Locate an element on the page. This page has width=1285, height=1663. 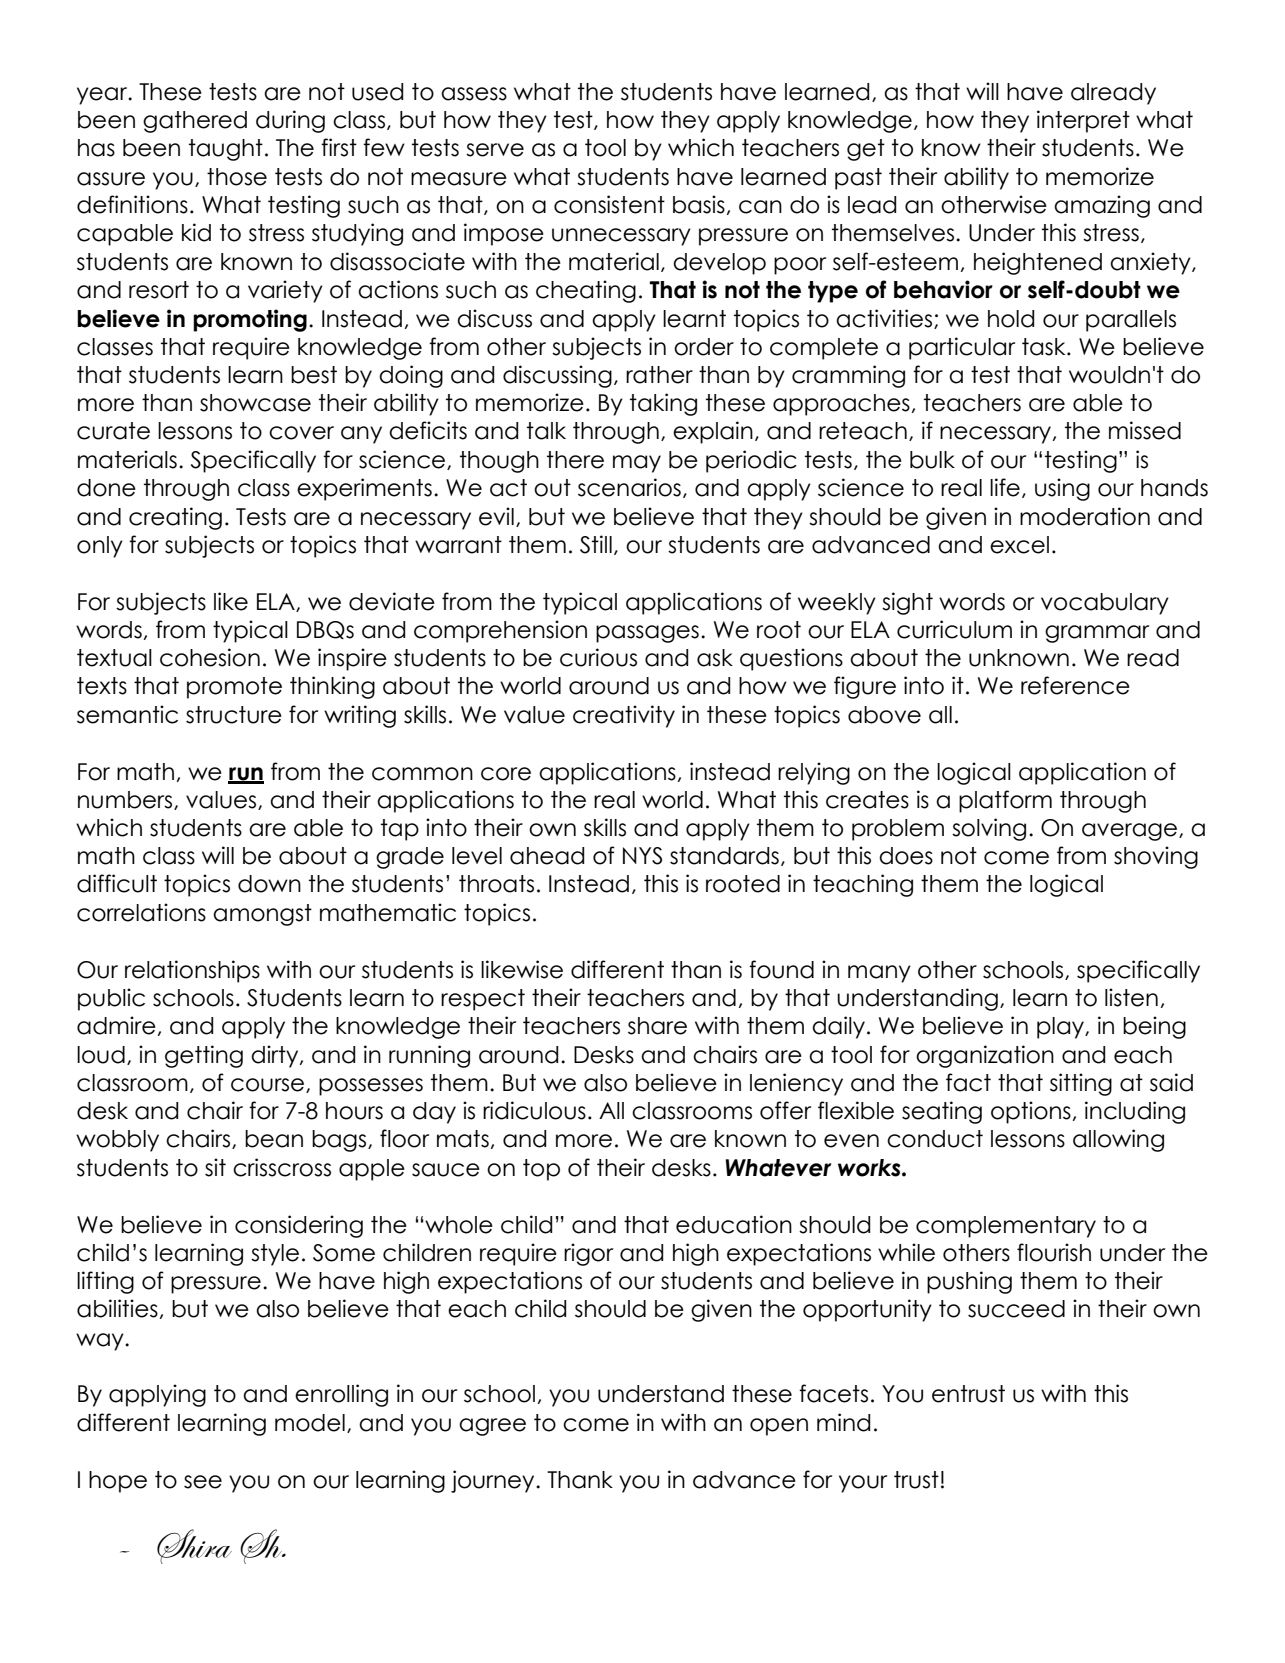
taught is located at coordinates (226, 150).
